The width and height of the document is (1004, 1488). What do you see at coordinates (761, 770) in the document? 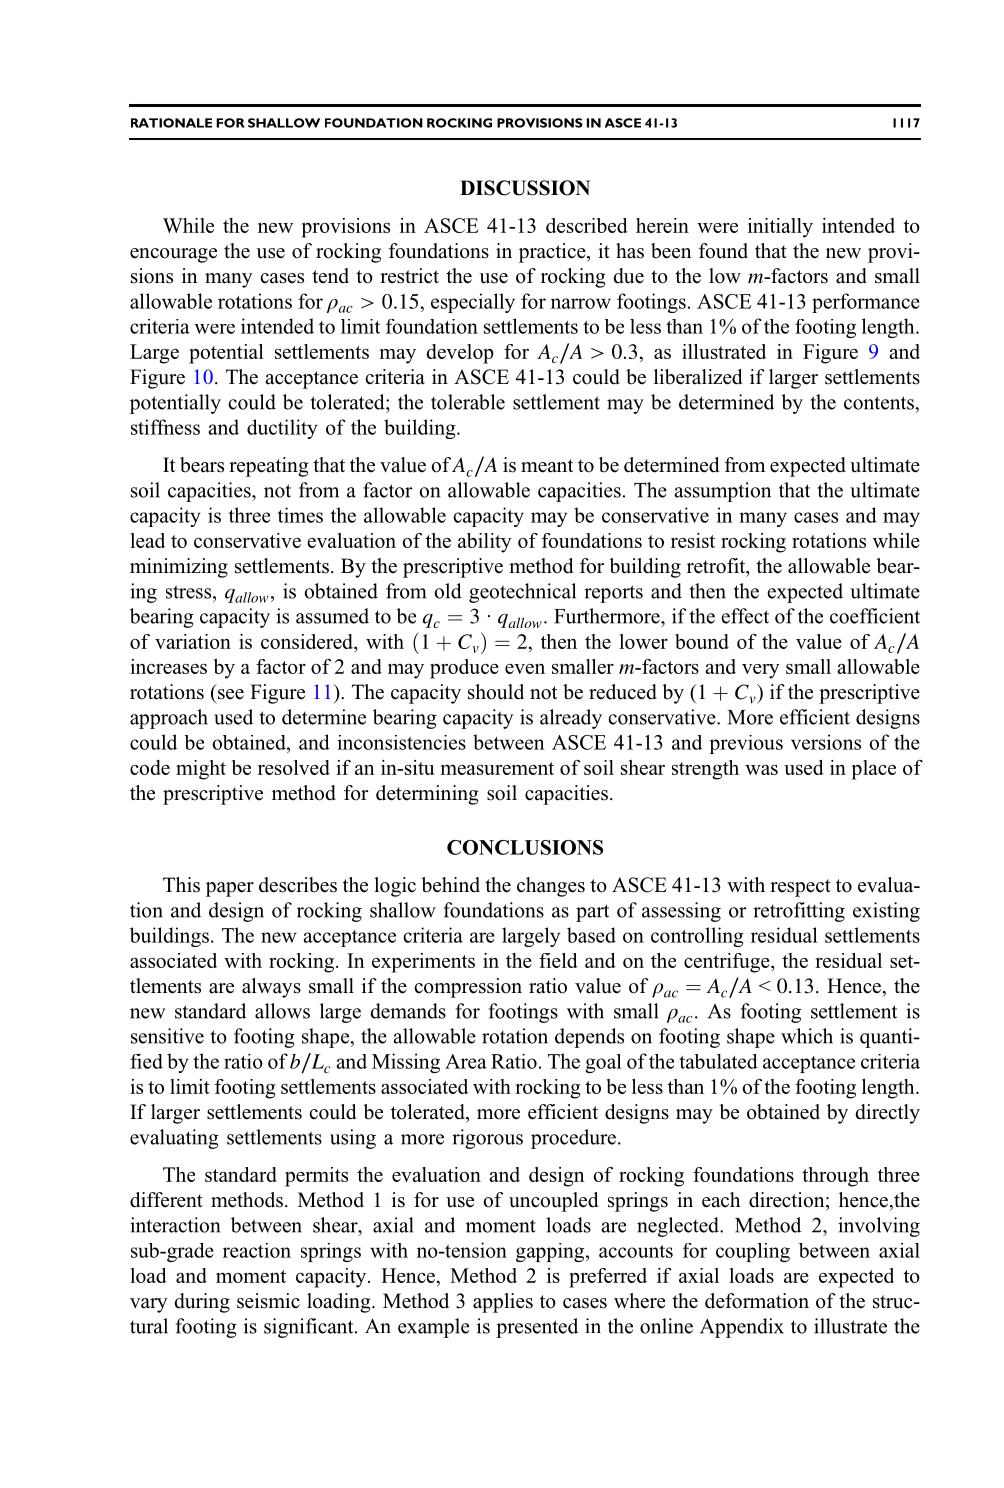
I see `was` at bounding box center [761, 770].
